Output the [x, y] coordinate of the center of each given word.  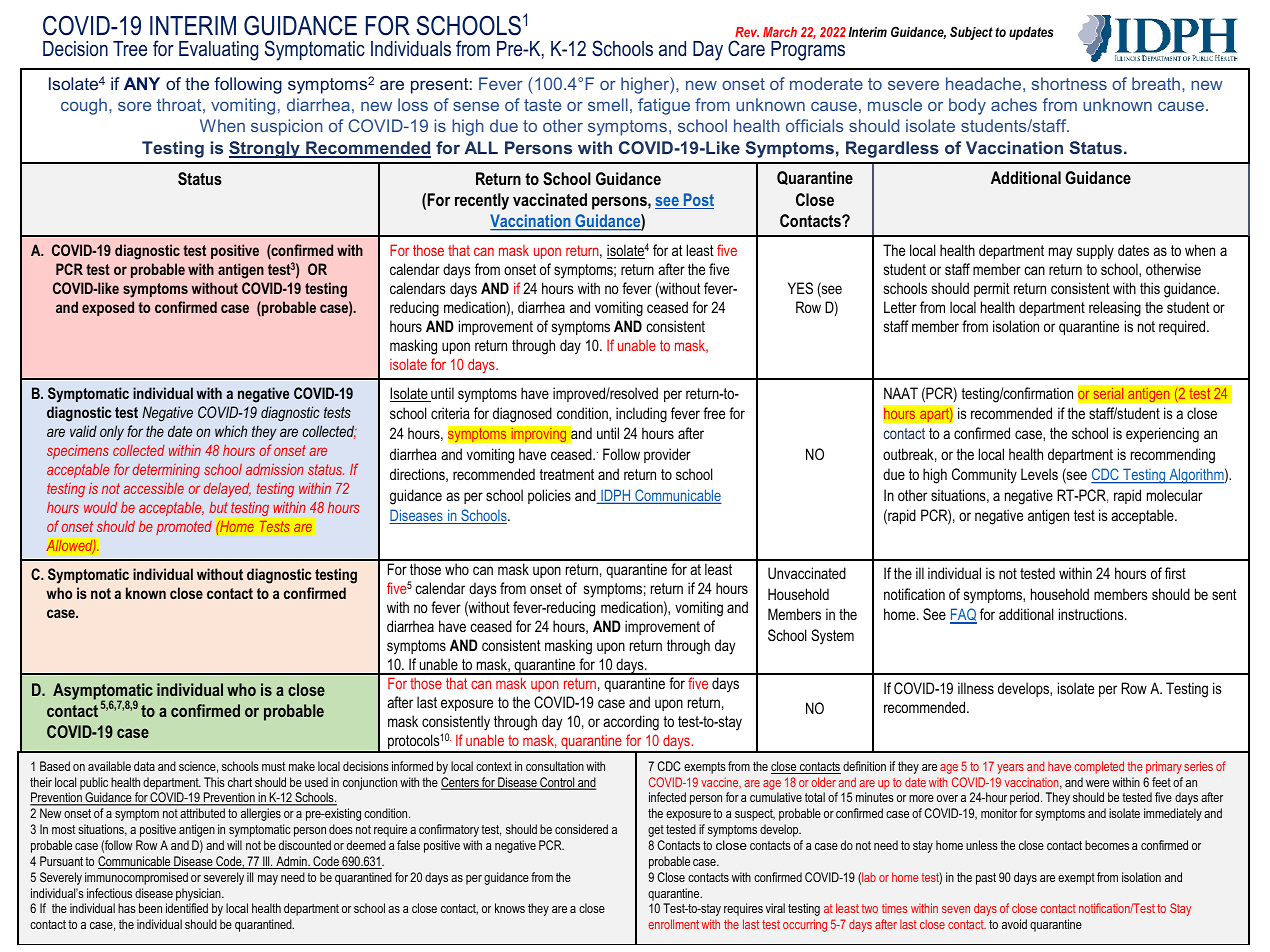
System [832, 637]
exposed [108, 308]
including [641, 415]
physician [199, 894]
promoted [184, 528]
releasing [1115, 309]
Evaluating [218, 51]
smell [608, 104]
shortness [1069, 83]
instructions [1092, 614]
